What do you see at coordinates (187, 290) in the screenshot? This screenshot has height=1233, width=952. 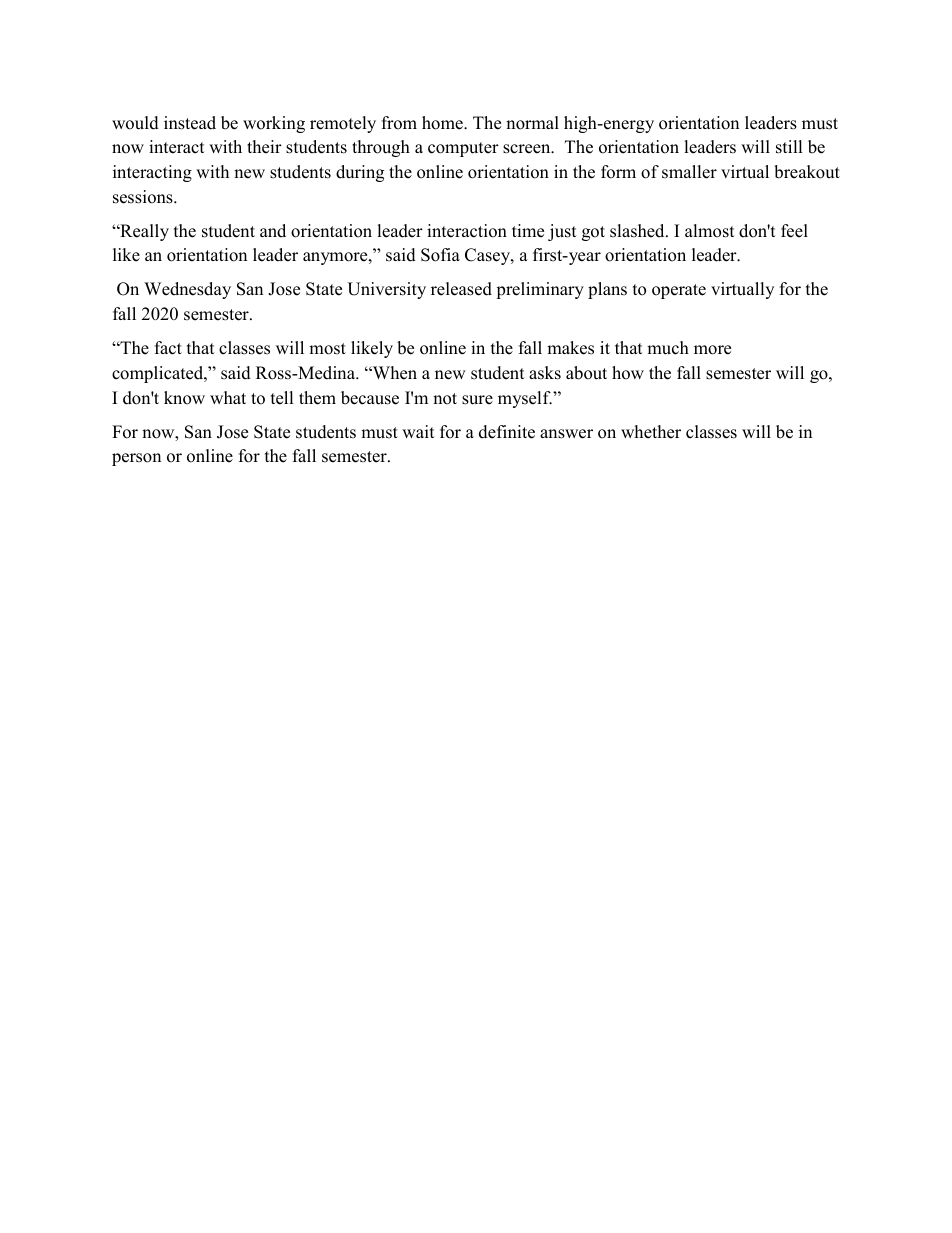 I see `Wednesday` at bounding box center [187, 290].
